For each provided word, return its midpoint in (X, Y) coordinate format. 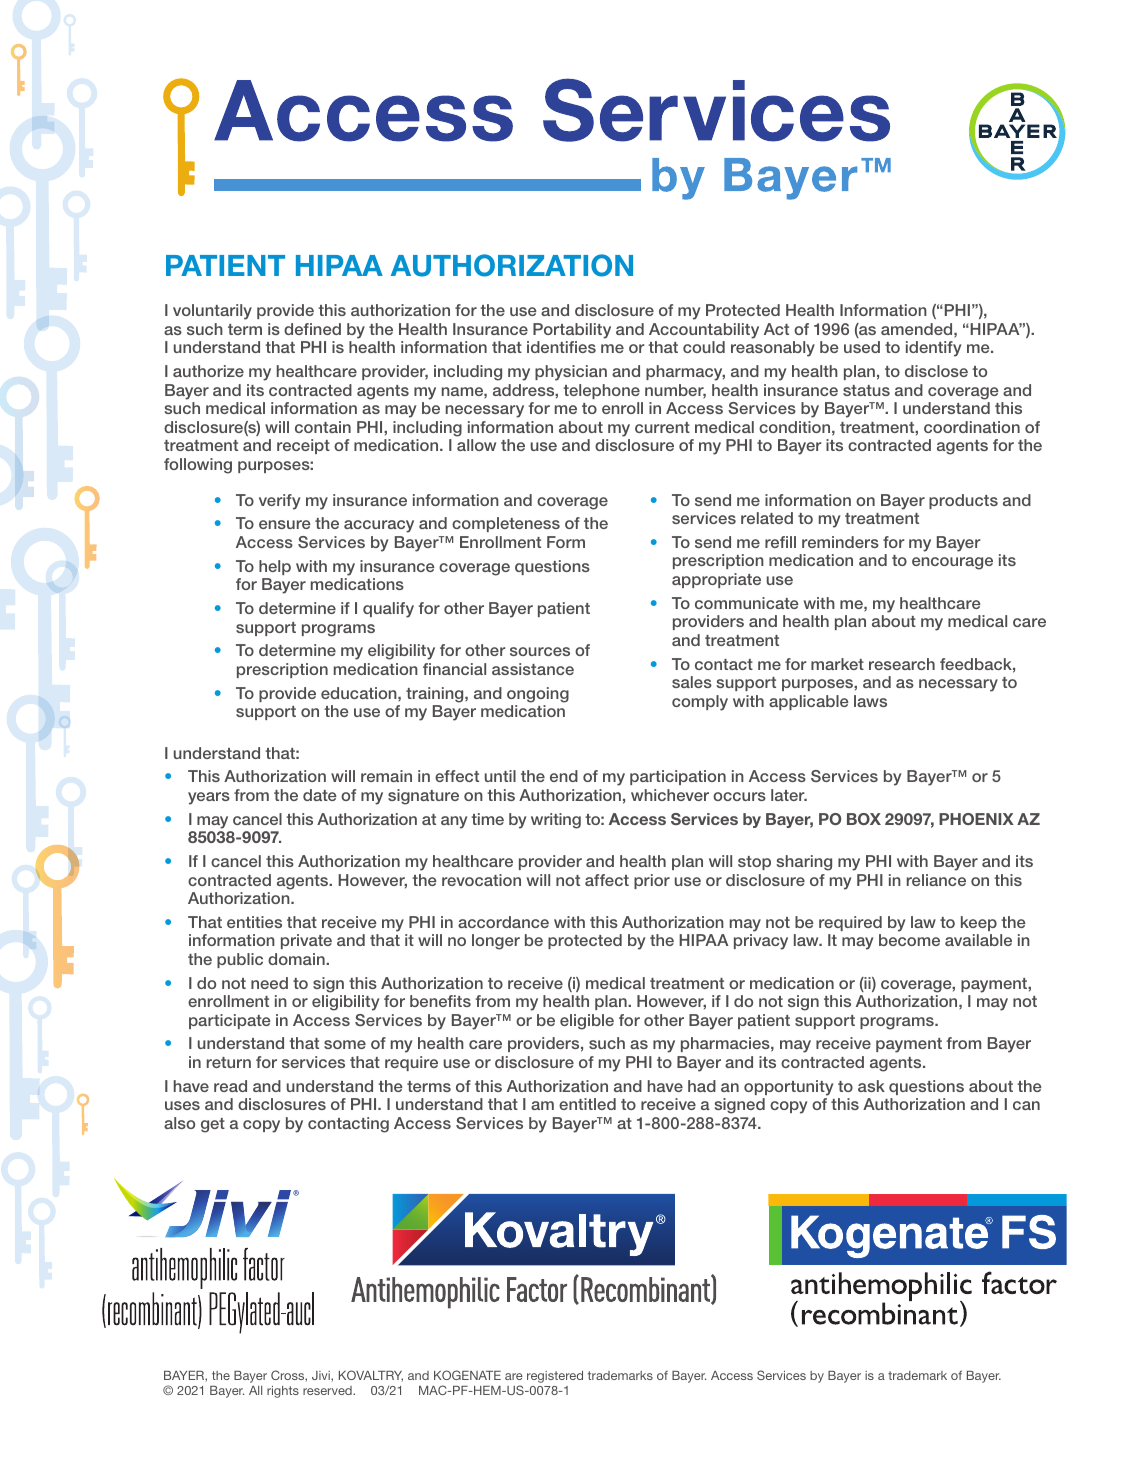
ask (871, 1086)
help (275, 567)
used (862, 347)
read (230, 1086)
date (319, 795)
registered (555, 1377)
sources (540, 651)
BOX (864, 819)
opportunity (788, 1088)
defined (312, 329)
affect (607, 880)
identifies (561, 347)
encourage (952, 563)
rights (283, 1392)
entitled (587, 1104)
